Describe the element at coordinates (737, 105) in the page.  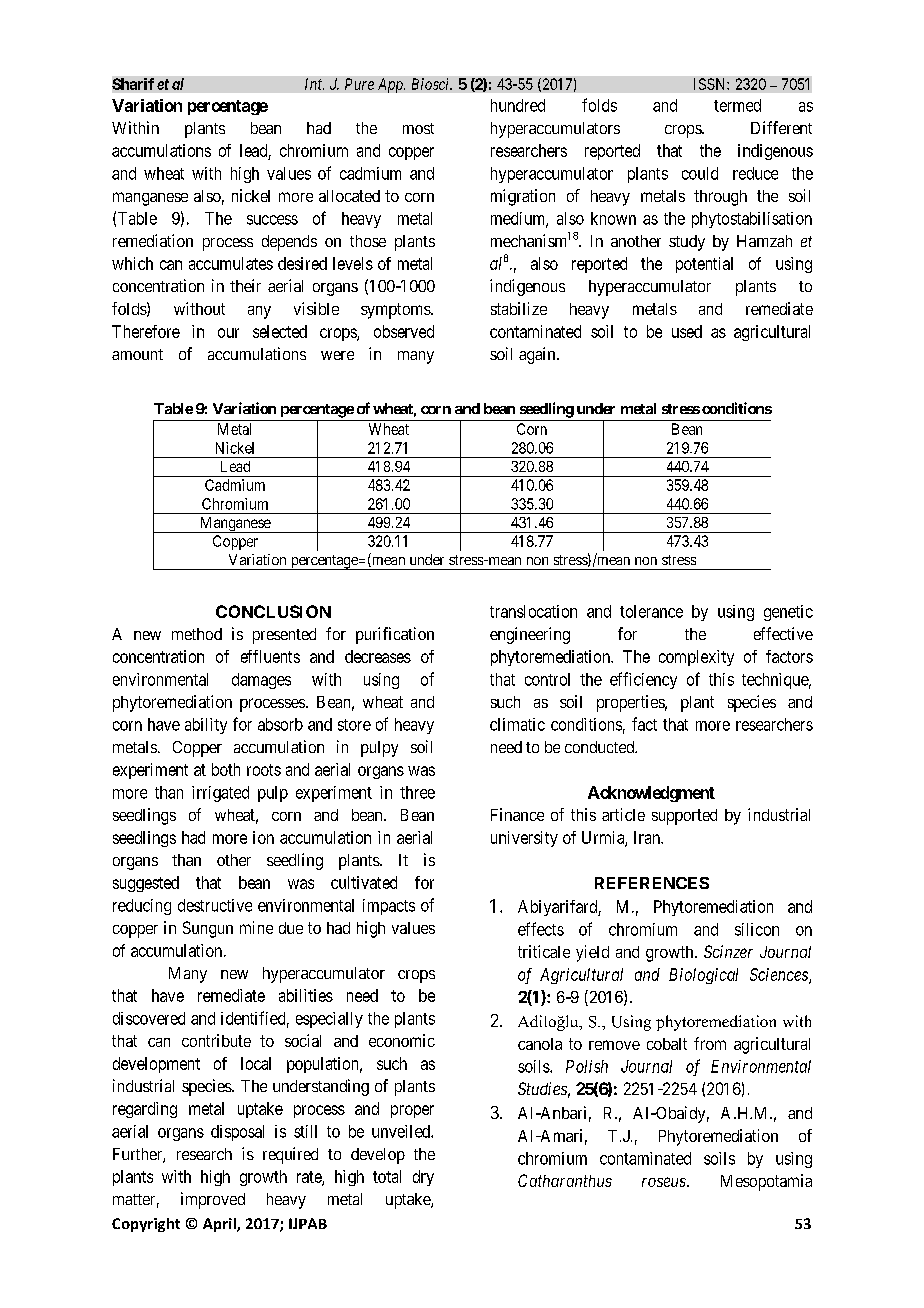
I see `termed` at that location.
